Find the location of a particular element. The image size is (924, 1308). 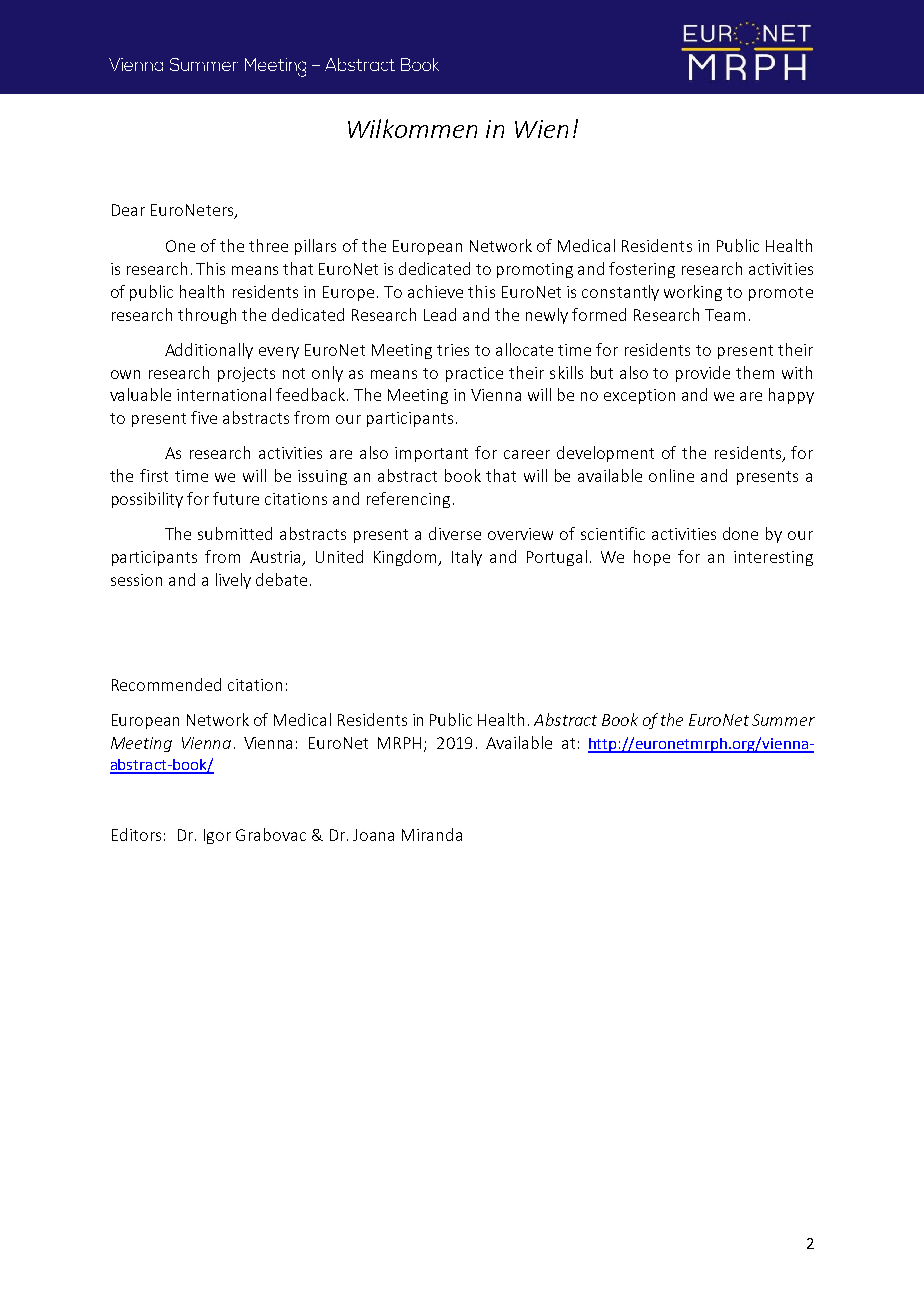

online is located at coordinates (671, 475).
